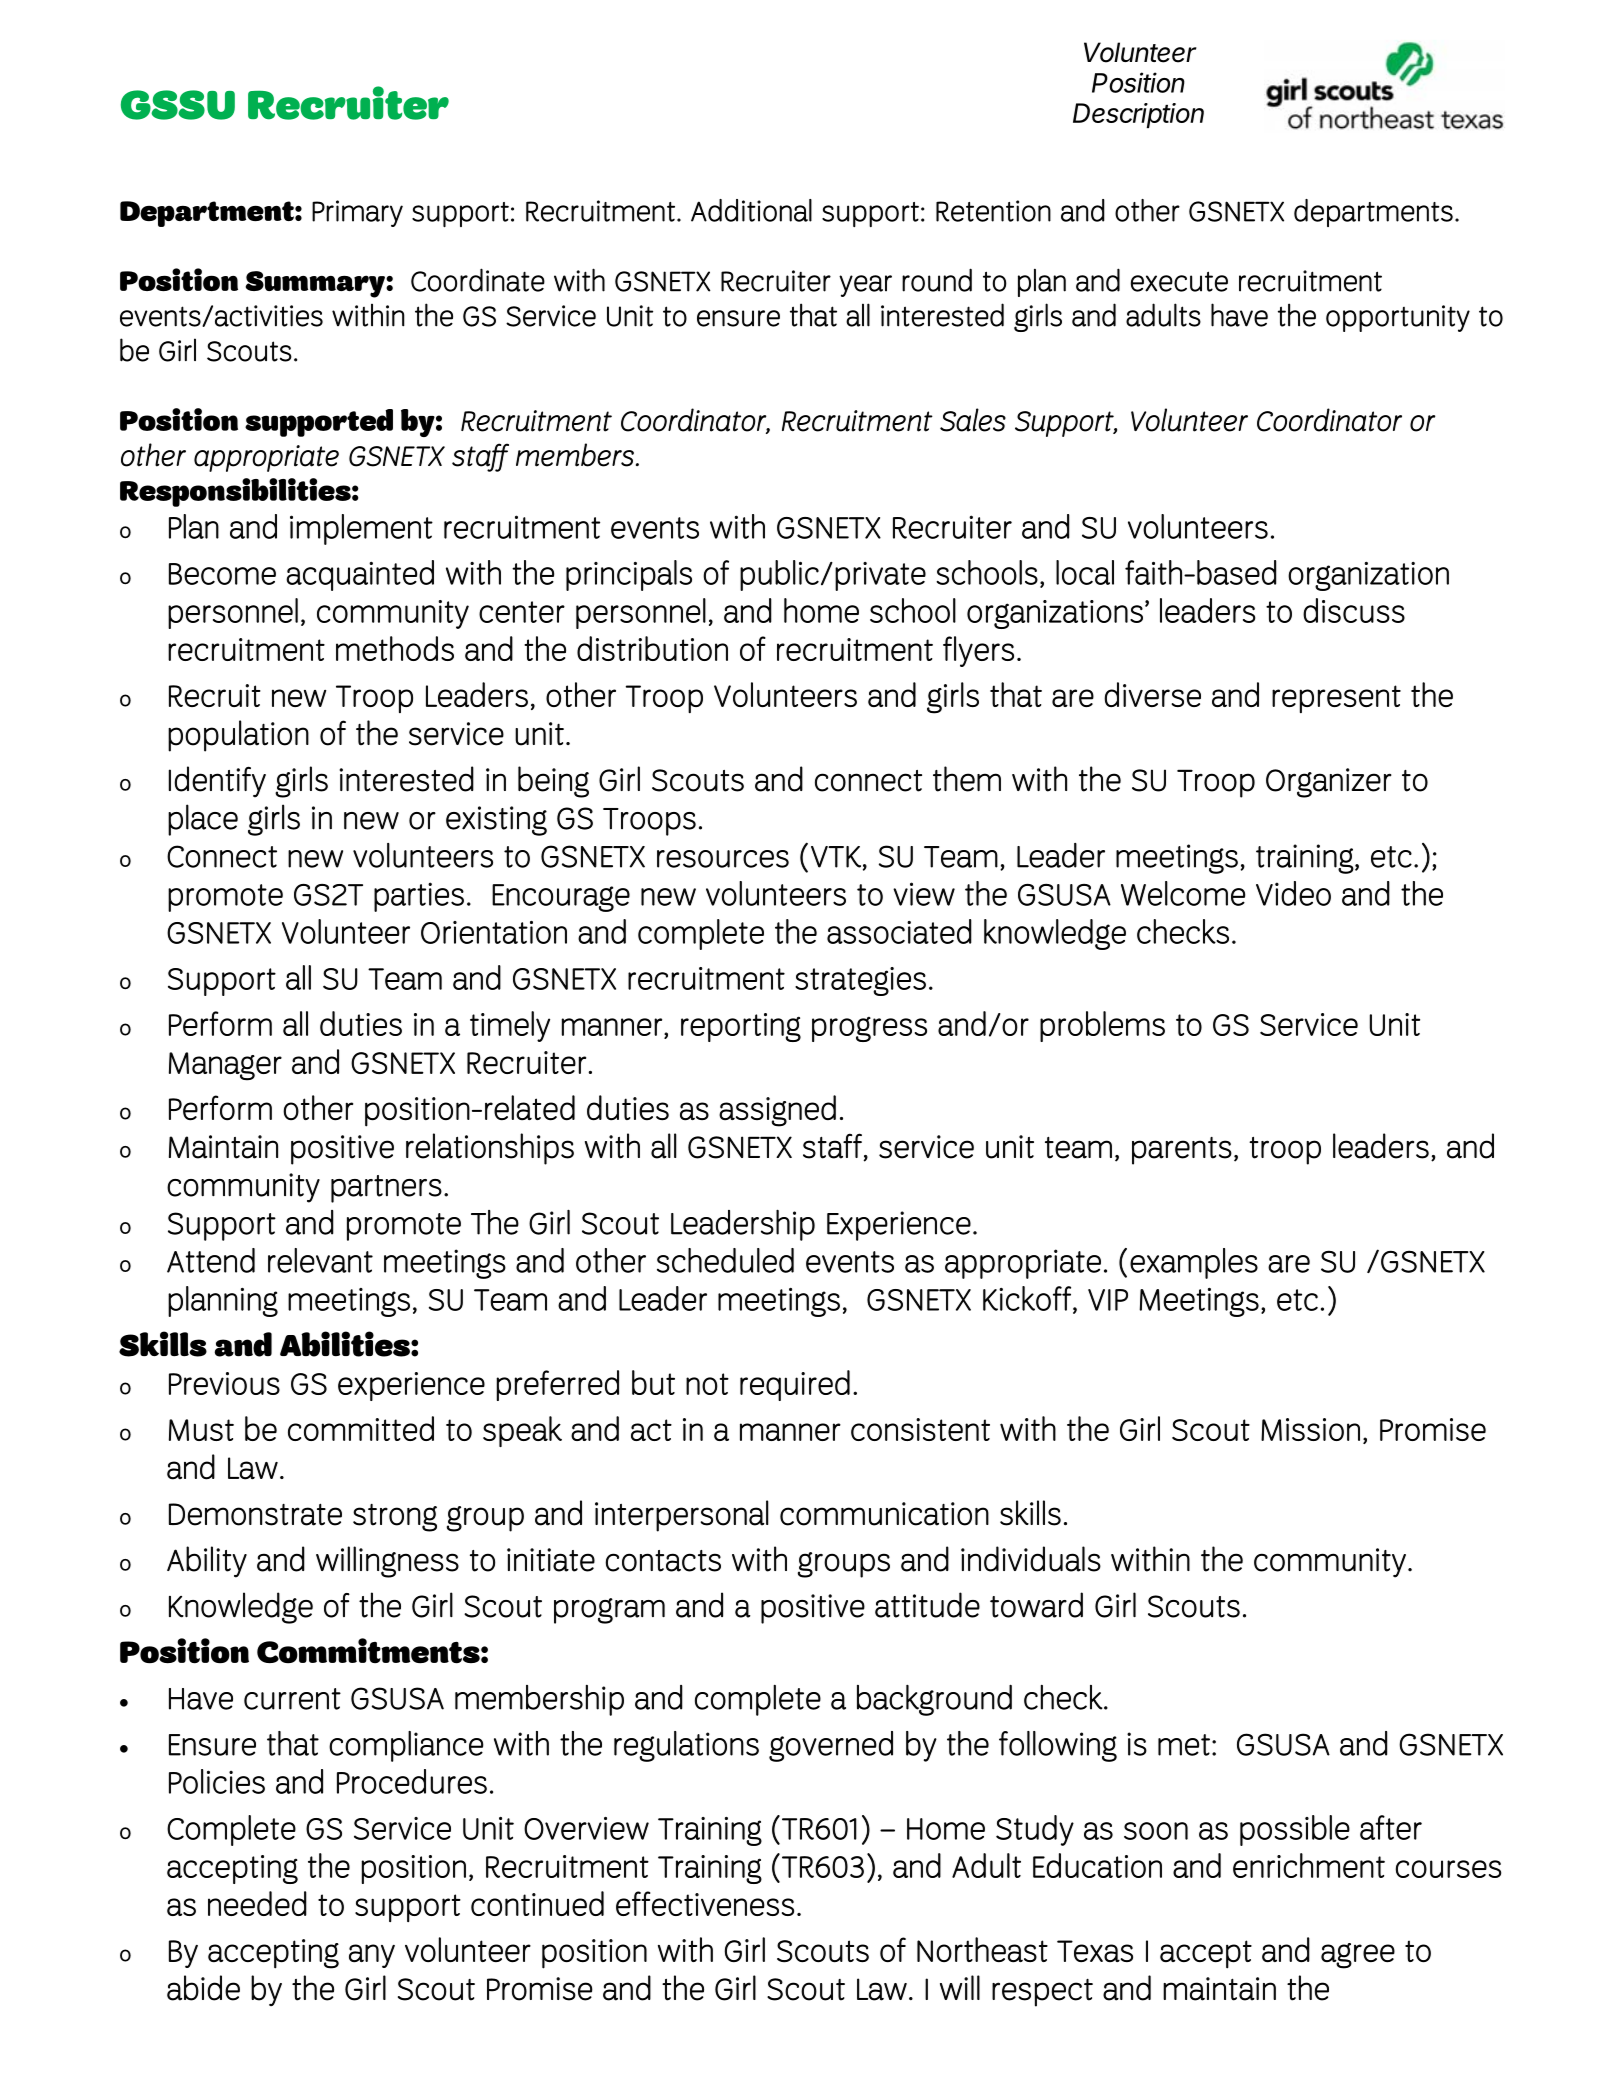  What do you see at coordinates (869, 1029) in the page?
I see `progress` at bounding box center [869, 1029].
